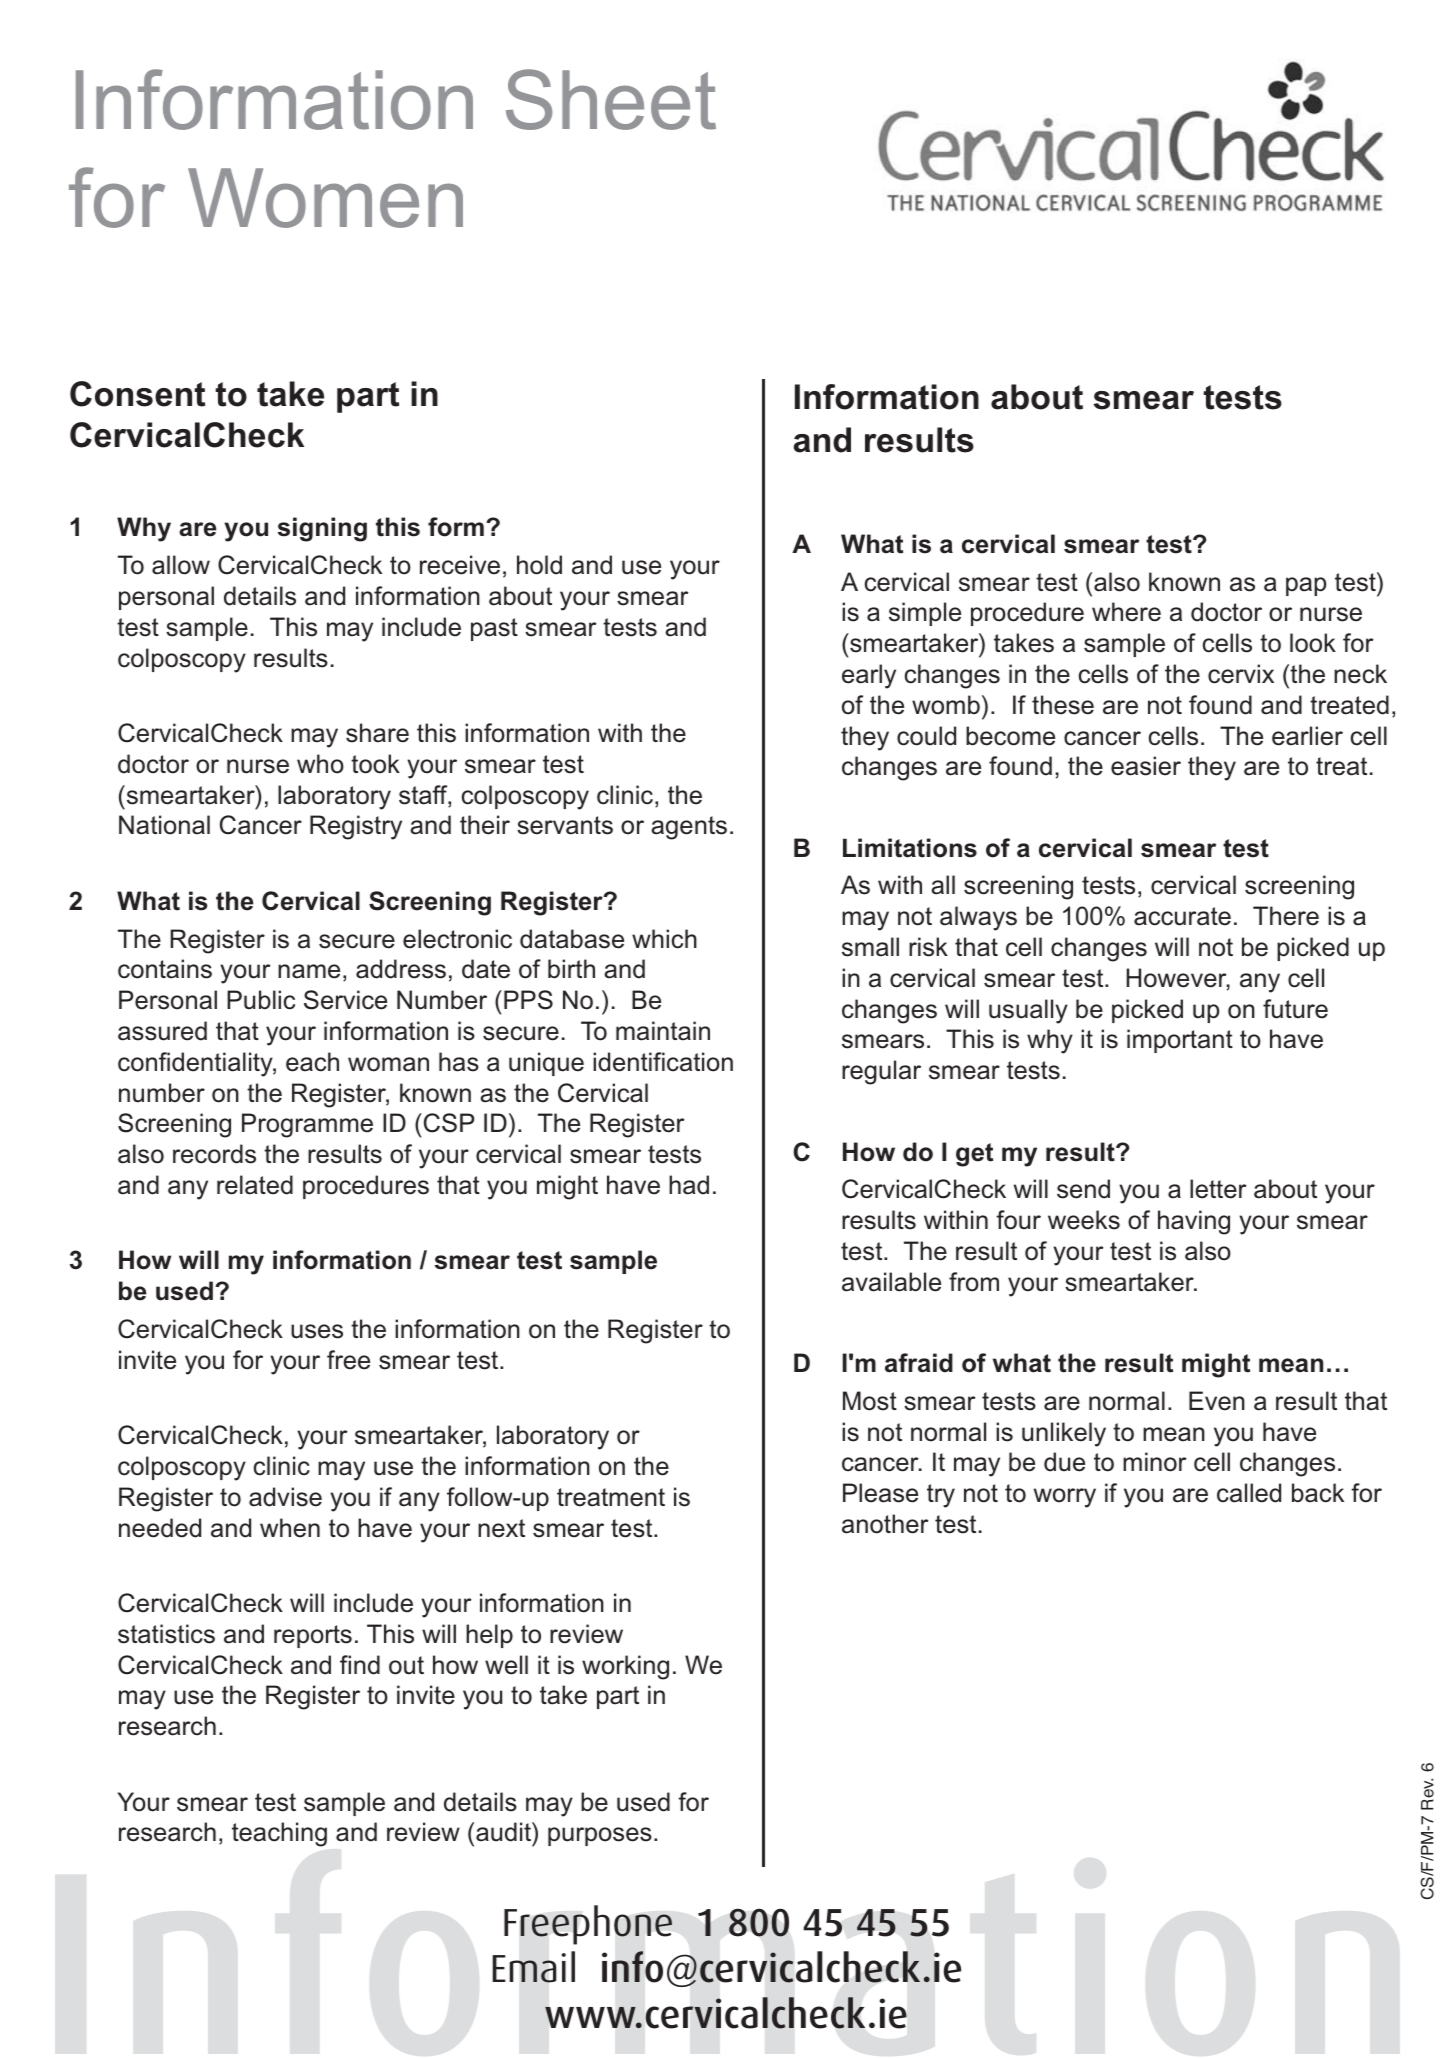  I want to click on pap, so click(1306, 586).
